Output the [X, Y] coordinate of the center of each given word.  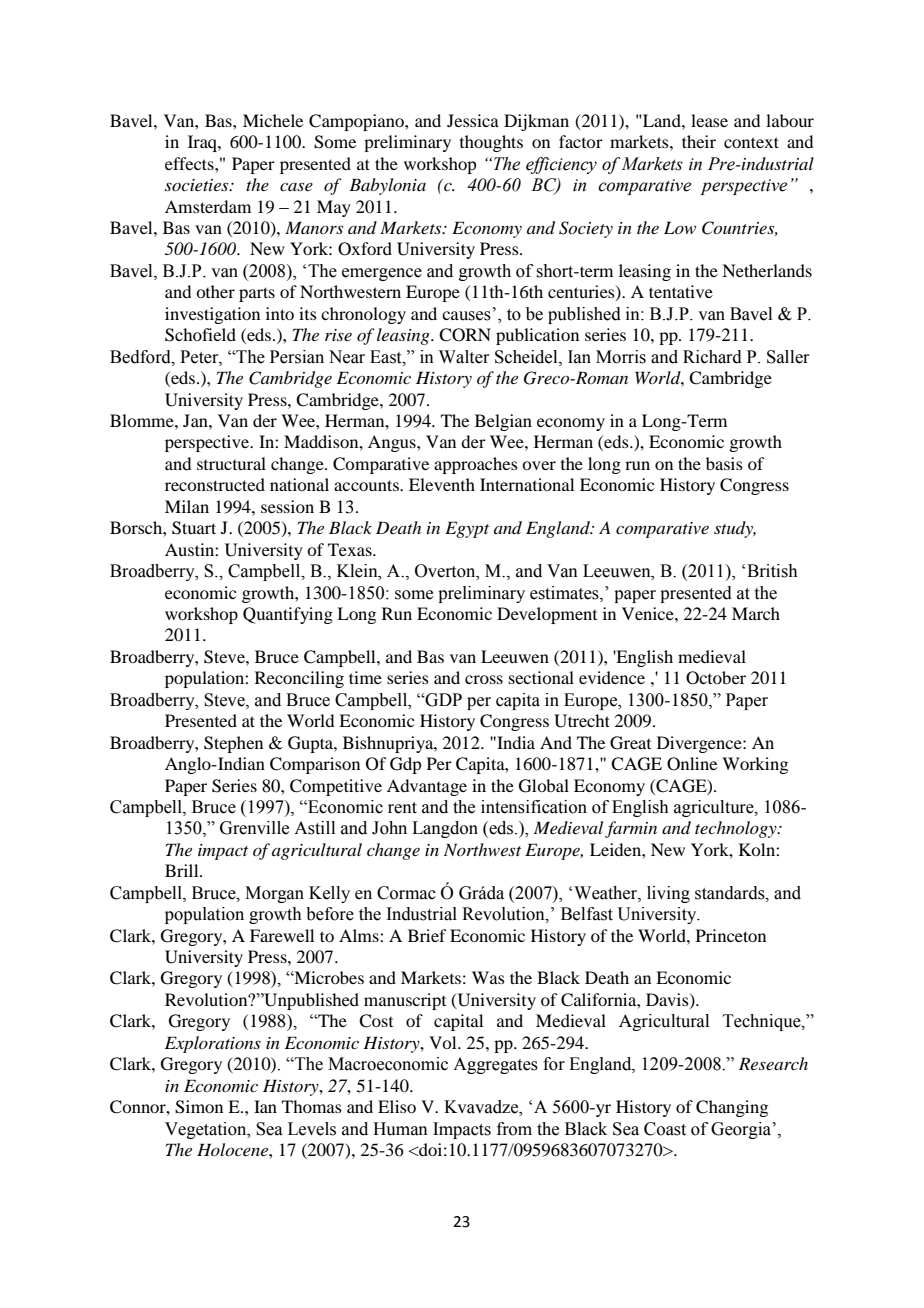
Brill [183, 870]
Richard [712, 357]
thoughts [491, 143]
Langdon [445, 829]
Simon [199, 1107]
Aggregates [495, 1065]
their [699, 141]
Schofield [200, 335]
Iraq [203, 143]
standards [731, 893]
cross [484, 679]
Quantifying [288, 615]
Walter [464, 357]
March [756, 613]
